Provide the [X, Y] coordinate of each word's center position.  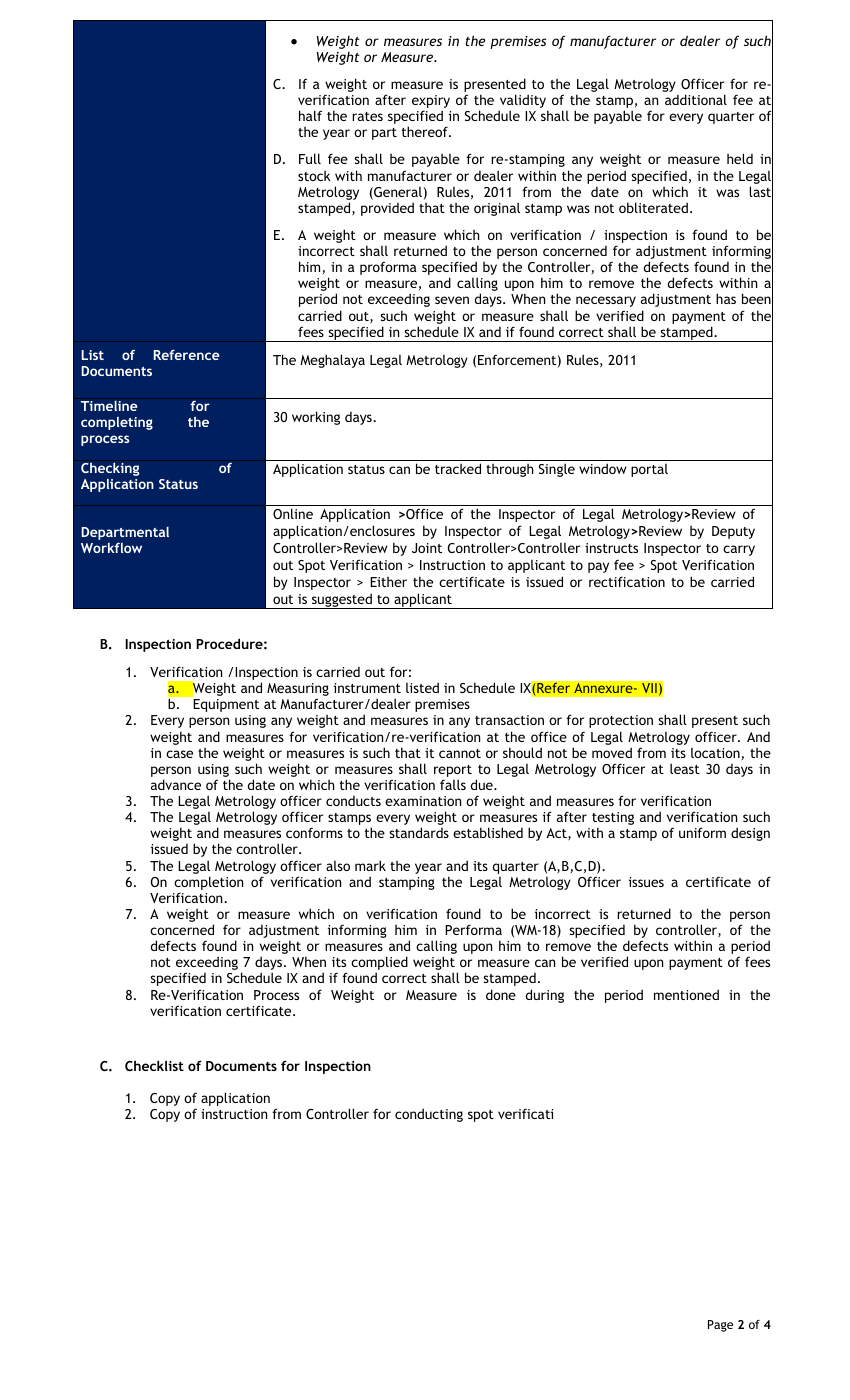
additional [696, 99]
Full [310, 158]
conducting [429, 1115]
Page [720, 1326]
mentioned [686, 994]
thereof [426, 131]
